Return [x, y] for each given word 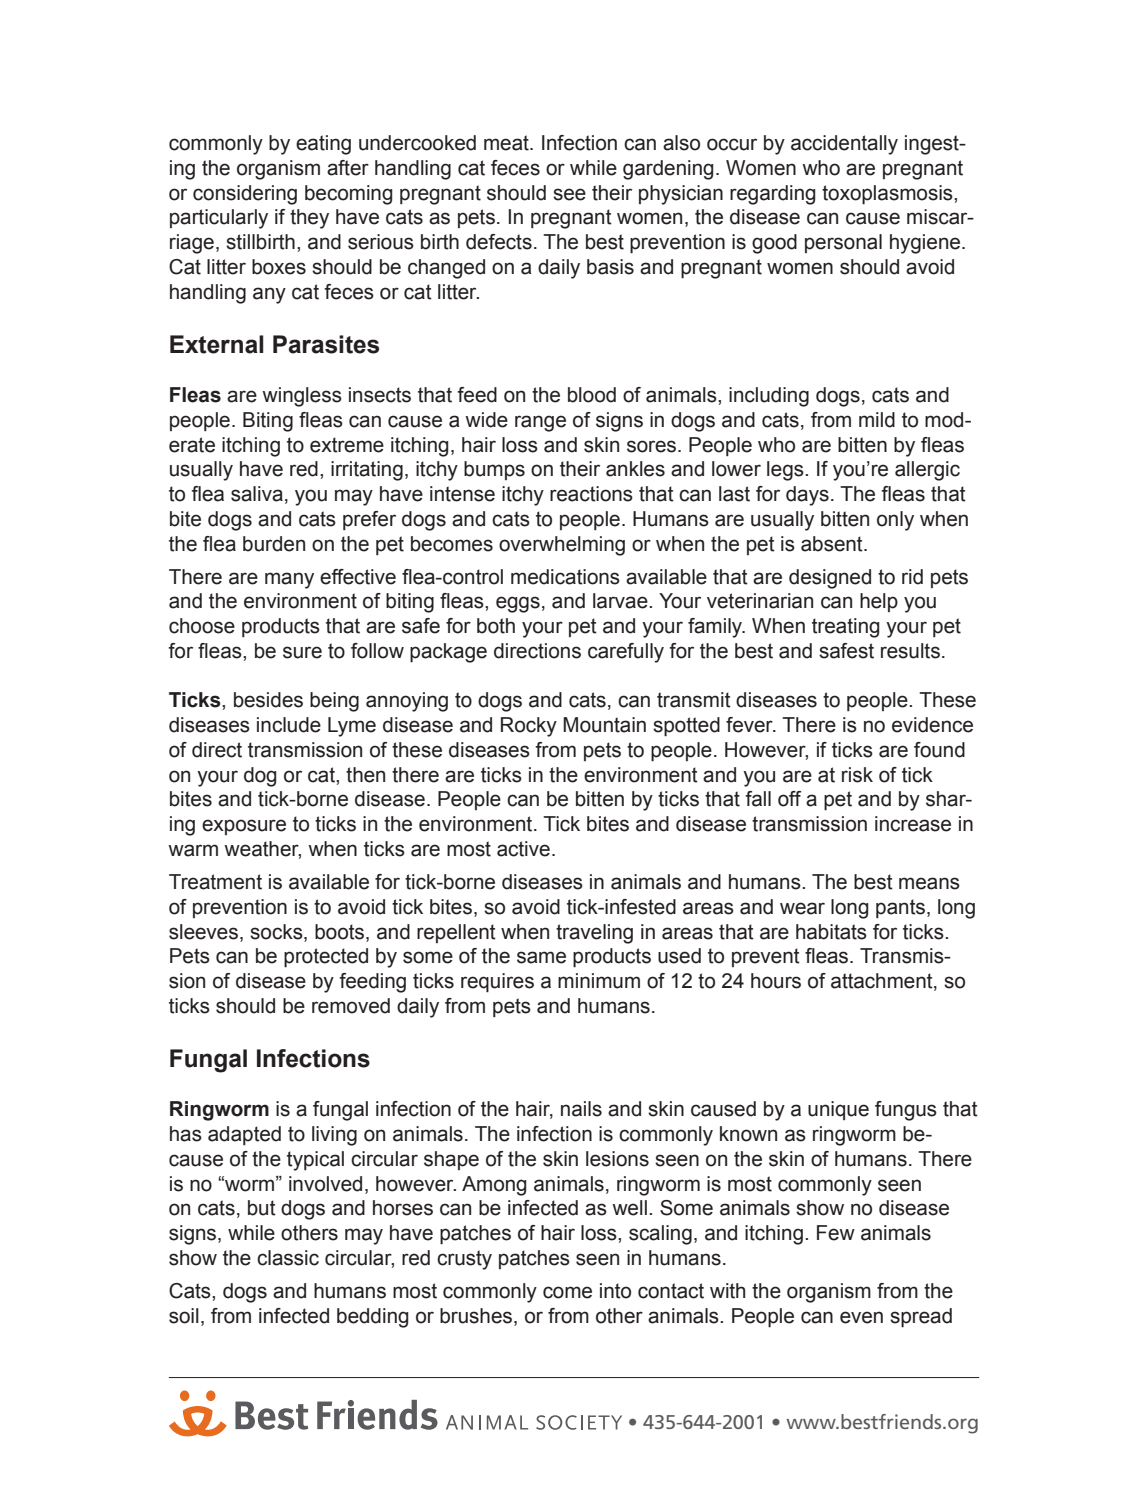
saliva [257, 494]
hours [776, 981]
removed [351, 1006]
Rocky [529, 727]
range [540, 423]
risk [857, 775]
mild [877, 420]
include [289, 725]
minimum [599, 981]
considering [245, 195]
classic [288, 1258]
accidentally [844, 145]
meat [507, 143]
